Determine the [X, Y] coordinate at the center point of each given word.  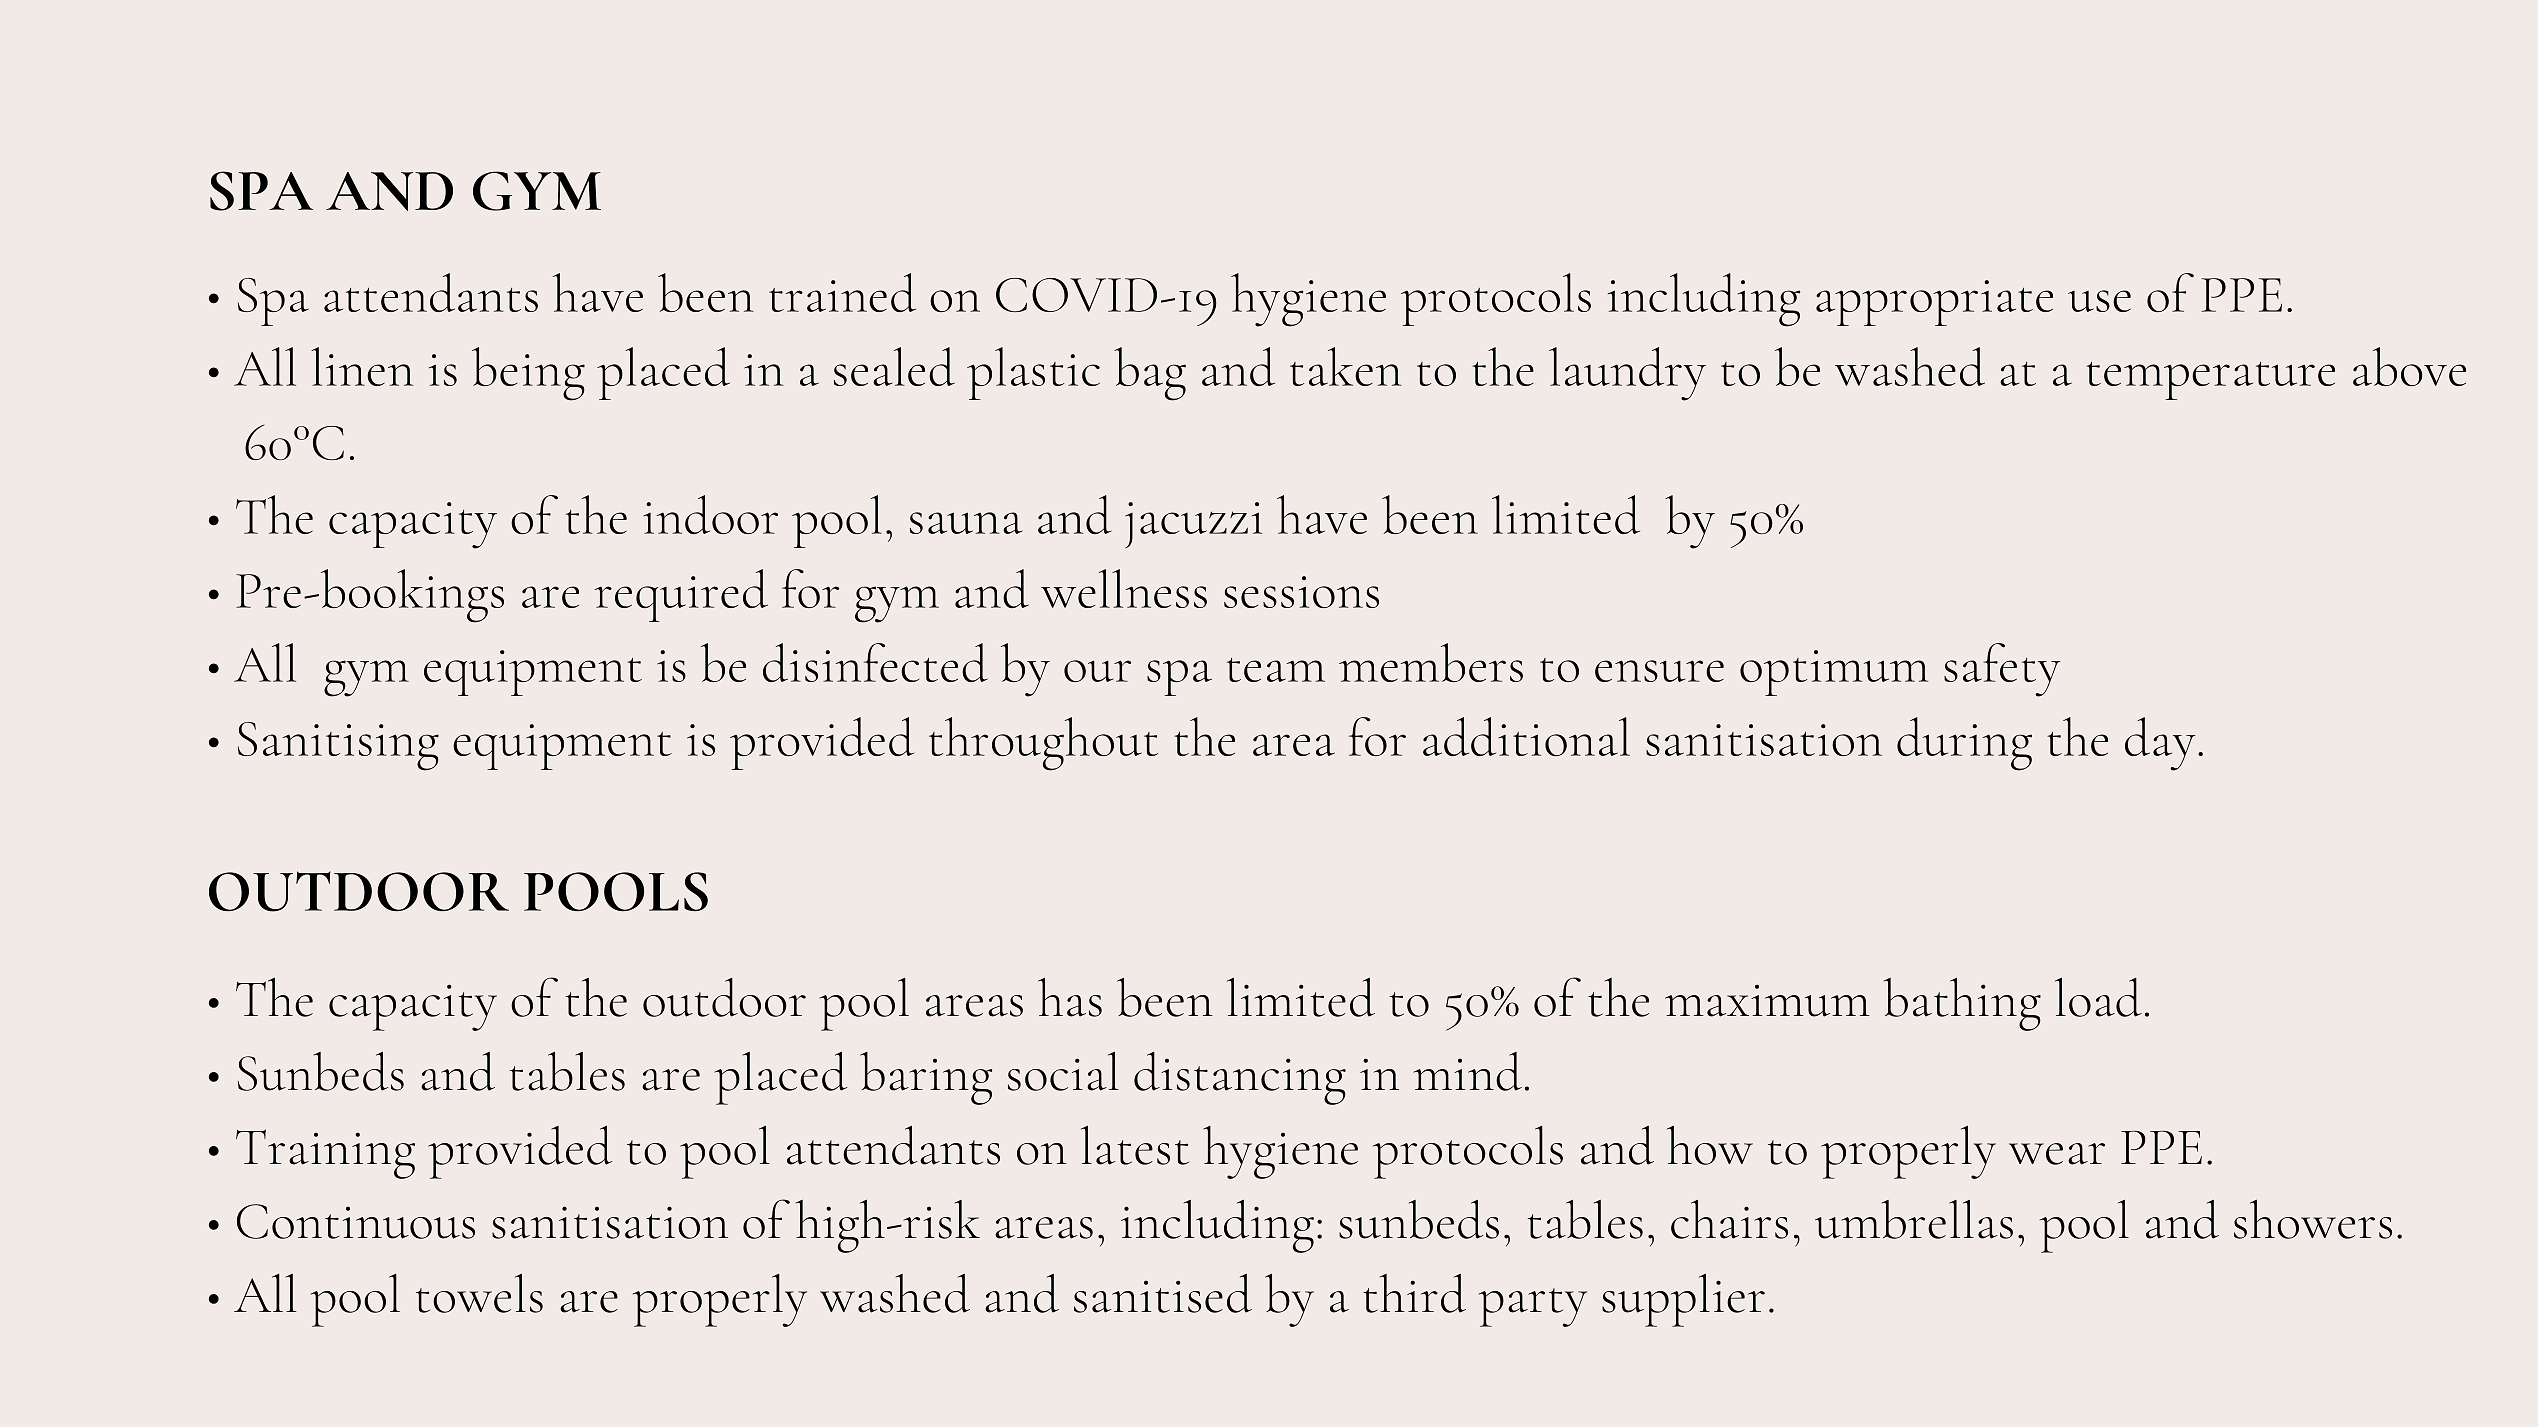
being [528, 374]
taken [1345, 366]
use [2099, 301]
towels [479, 1293]
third [1414, 1293]
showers [2313, 1219]
